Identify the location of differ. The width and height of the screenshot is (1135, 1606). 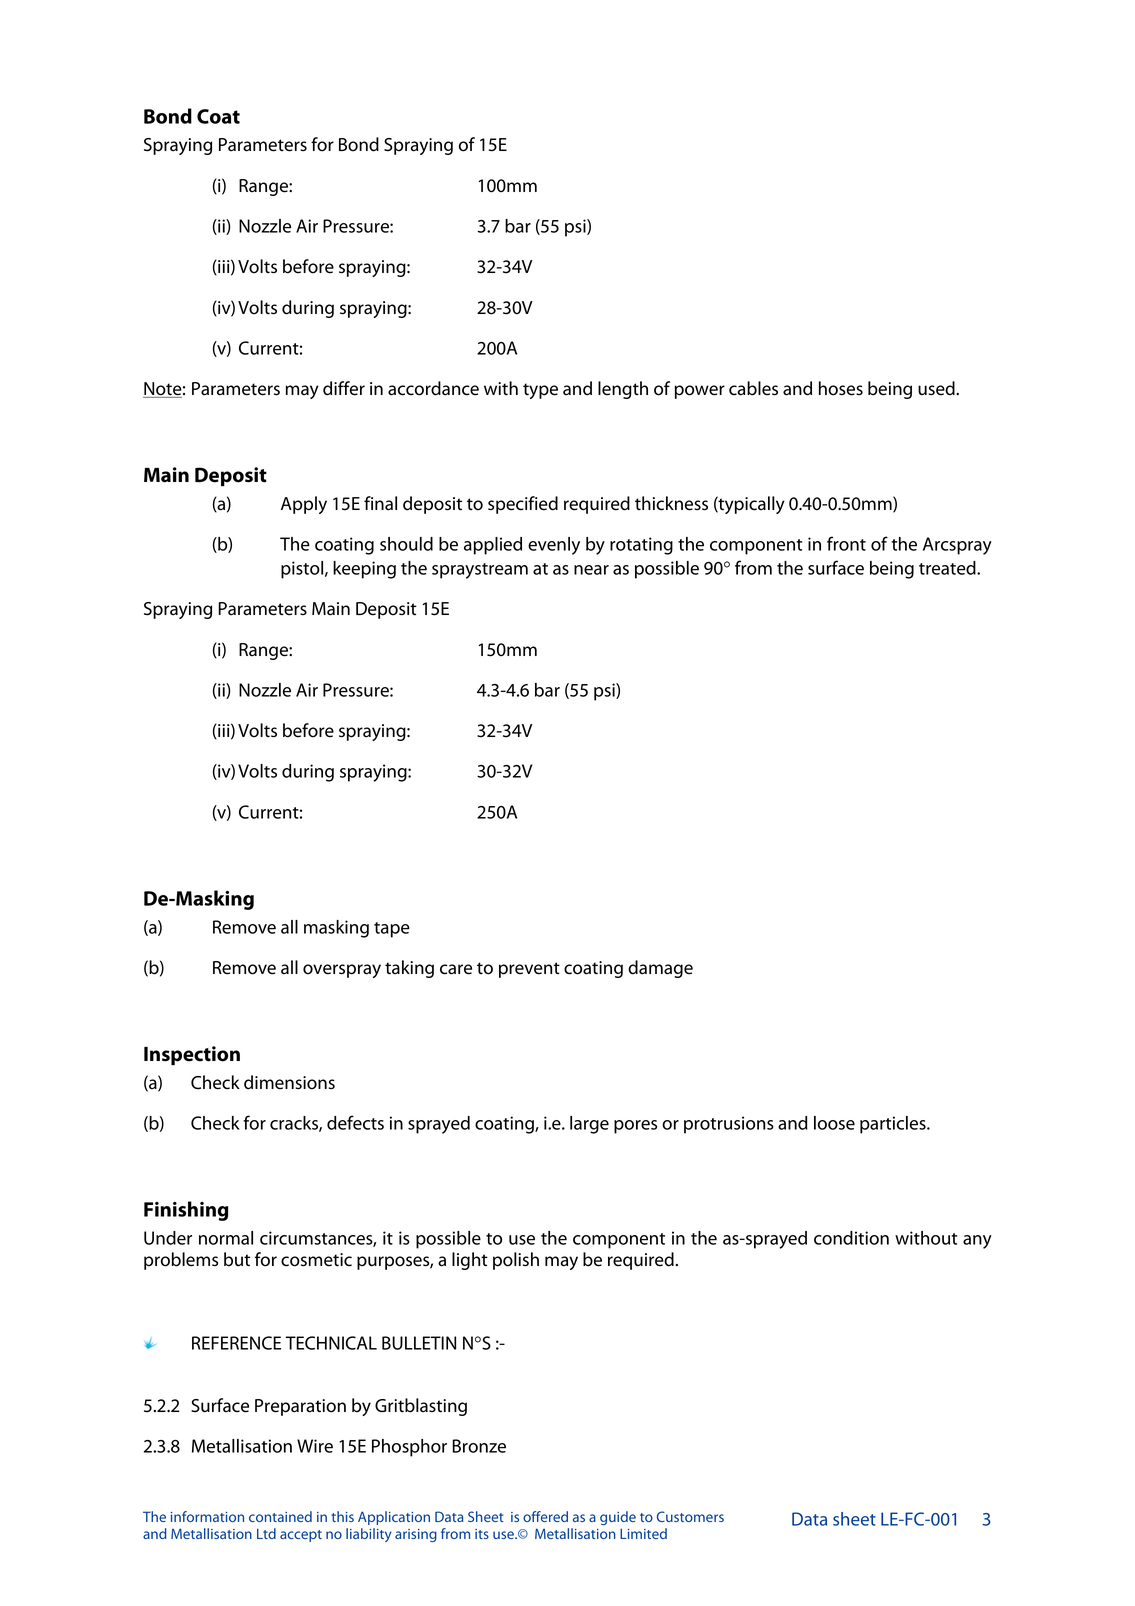
(344, 388).
